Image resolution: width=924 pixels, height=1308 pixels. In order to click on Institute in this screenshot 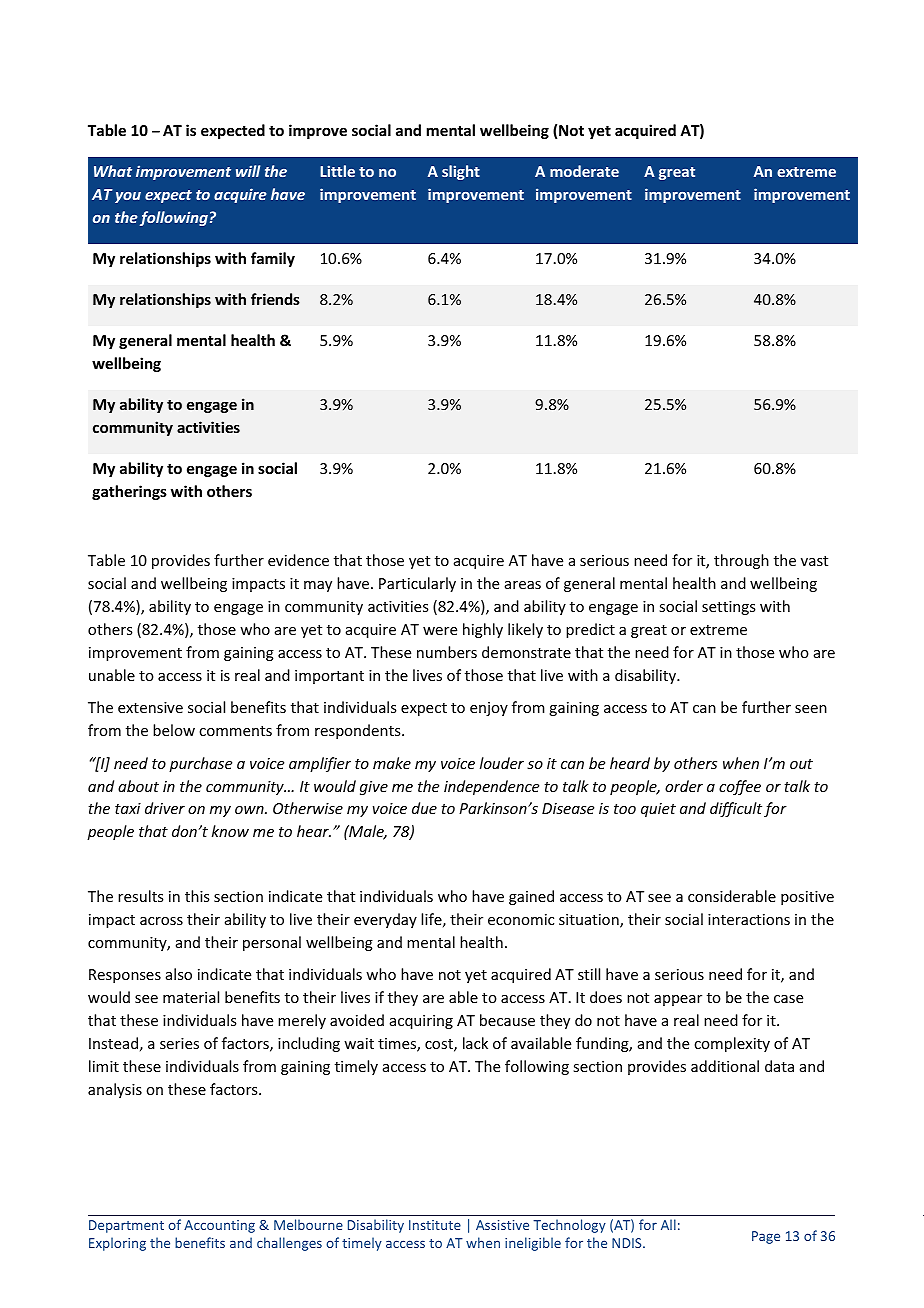, I will do `click(435, 1225)`.
